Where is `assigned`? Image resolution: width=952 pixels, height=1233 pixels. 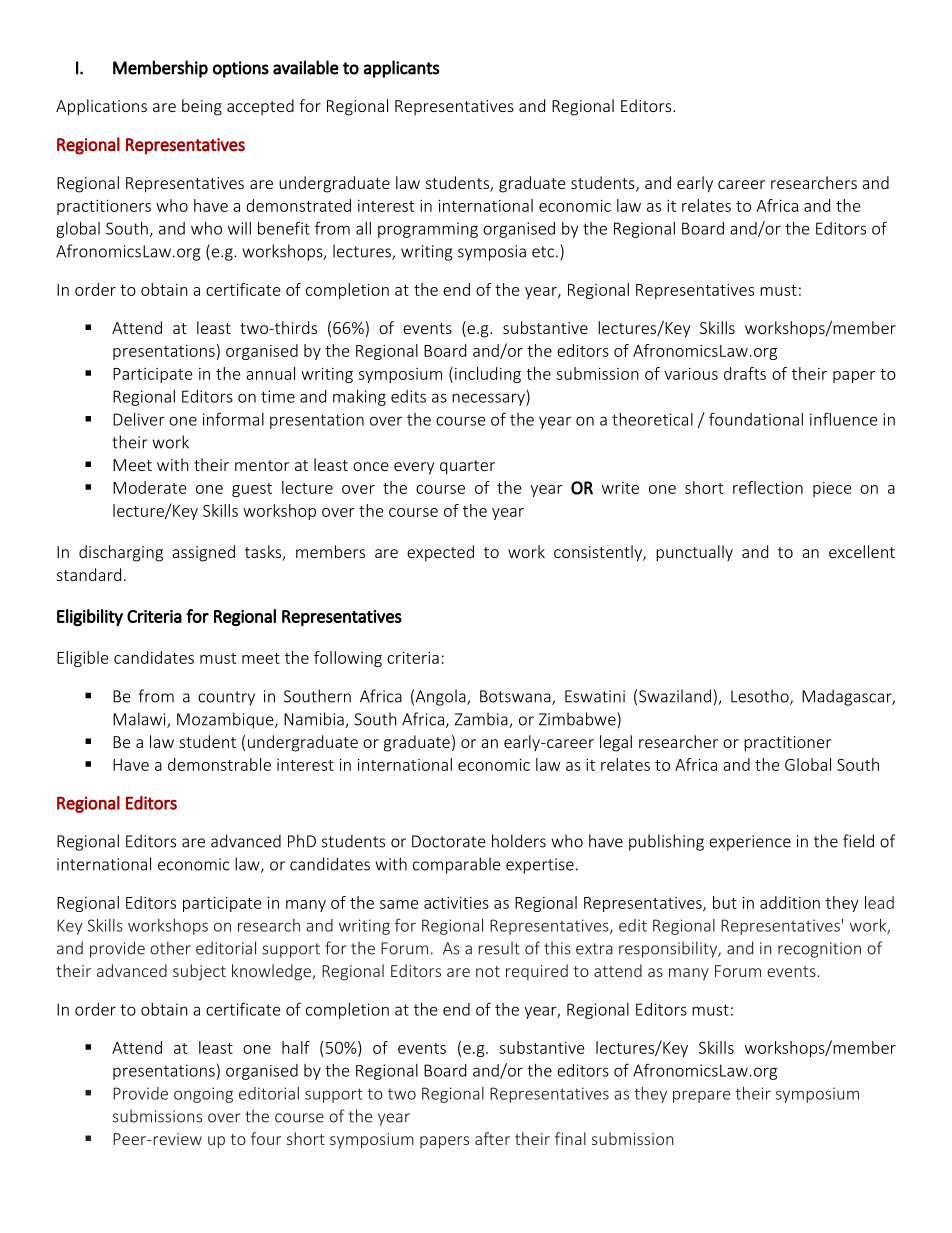 assigned is located at coordinates (203, 553).
